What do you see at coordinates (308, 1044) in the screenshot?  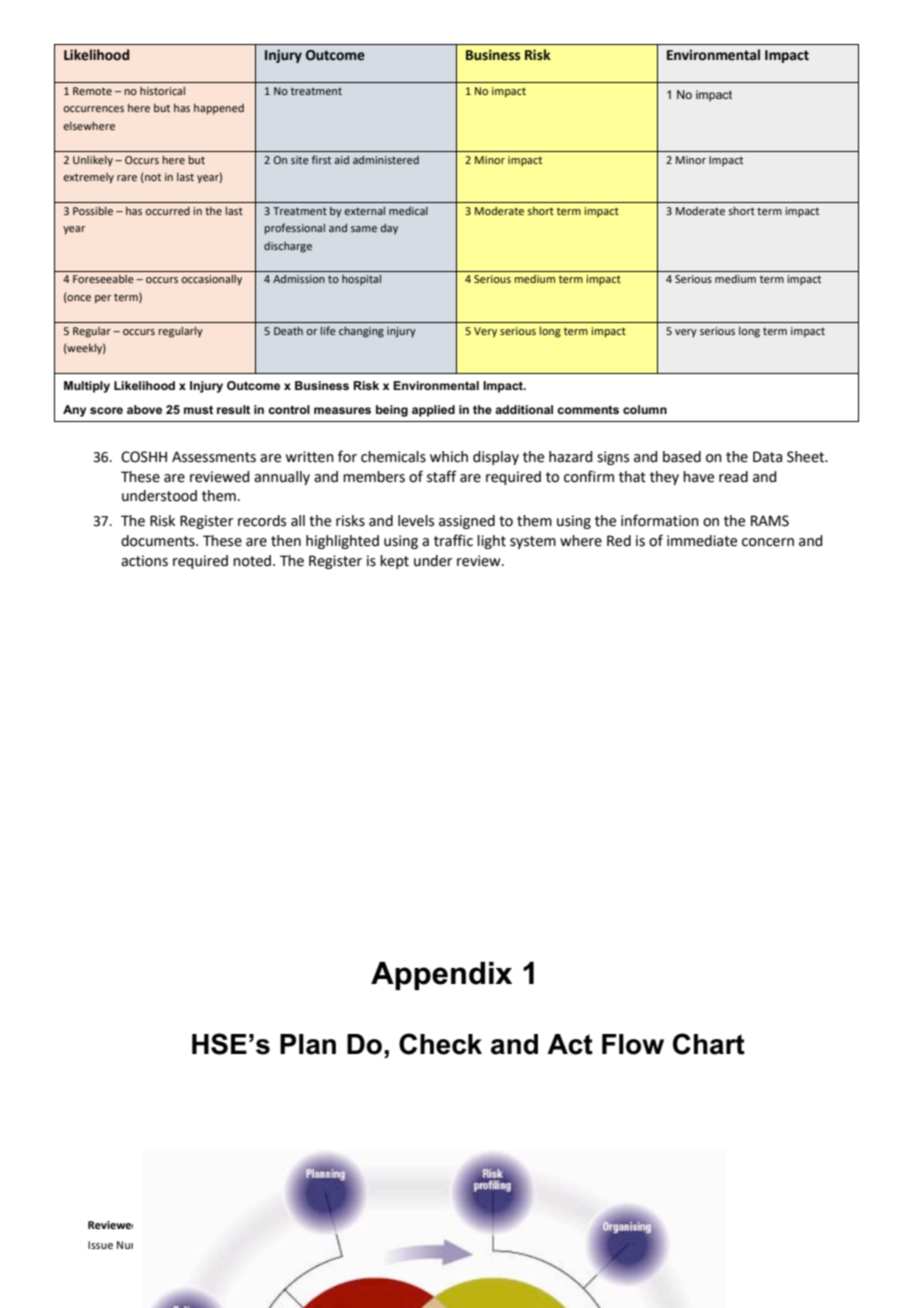 I see `Plan` at bounding box center [308, 1044].
